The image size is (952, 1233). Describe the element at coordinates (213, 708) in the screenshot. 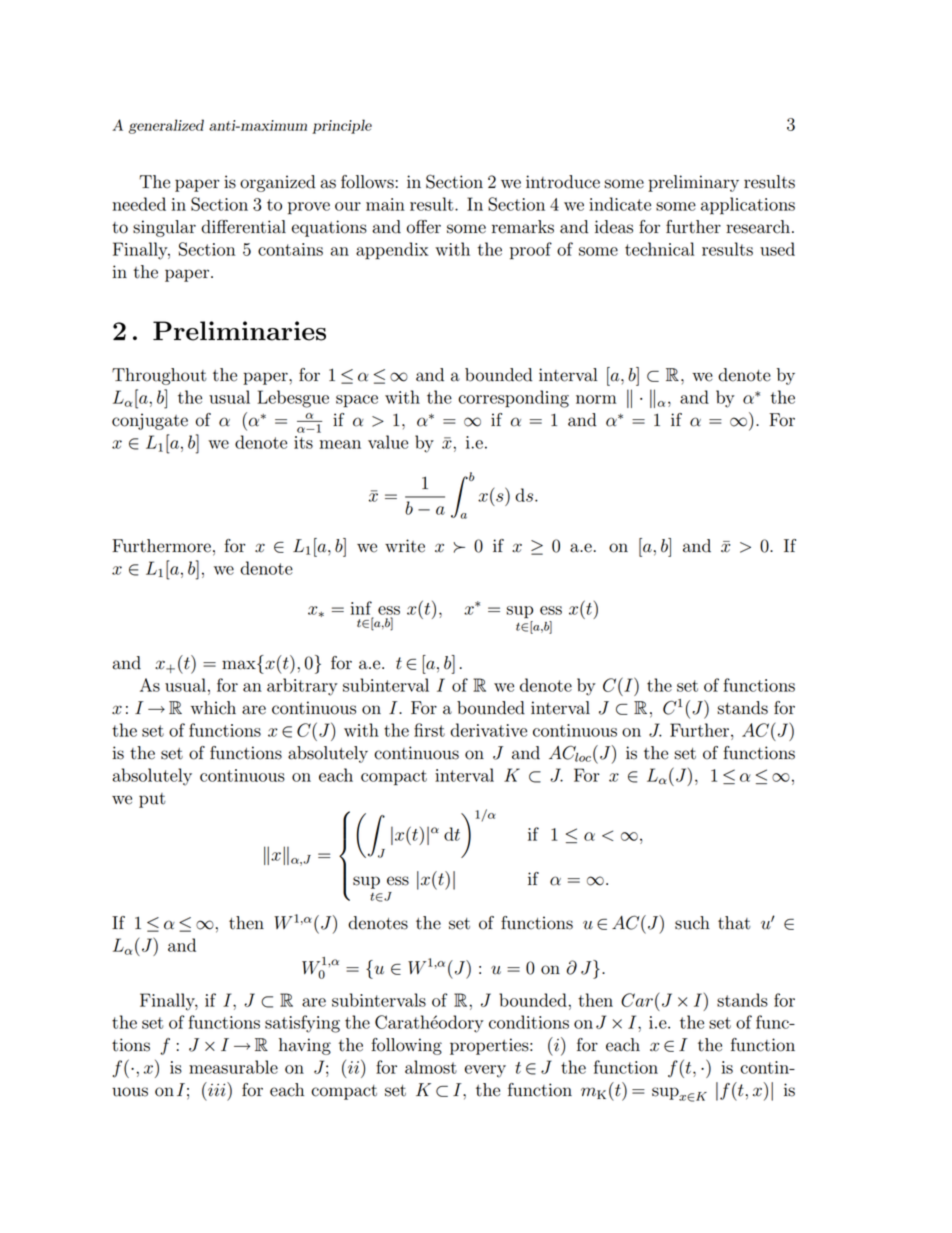

I see `which` at that location.
